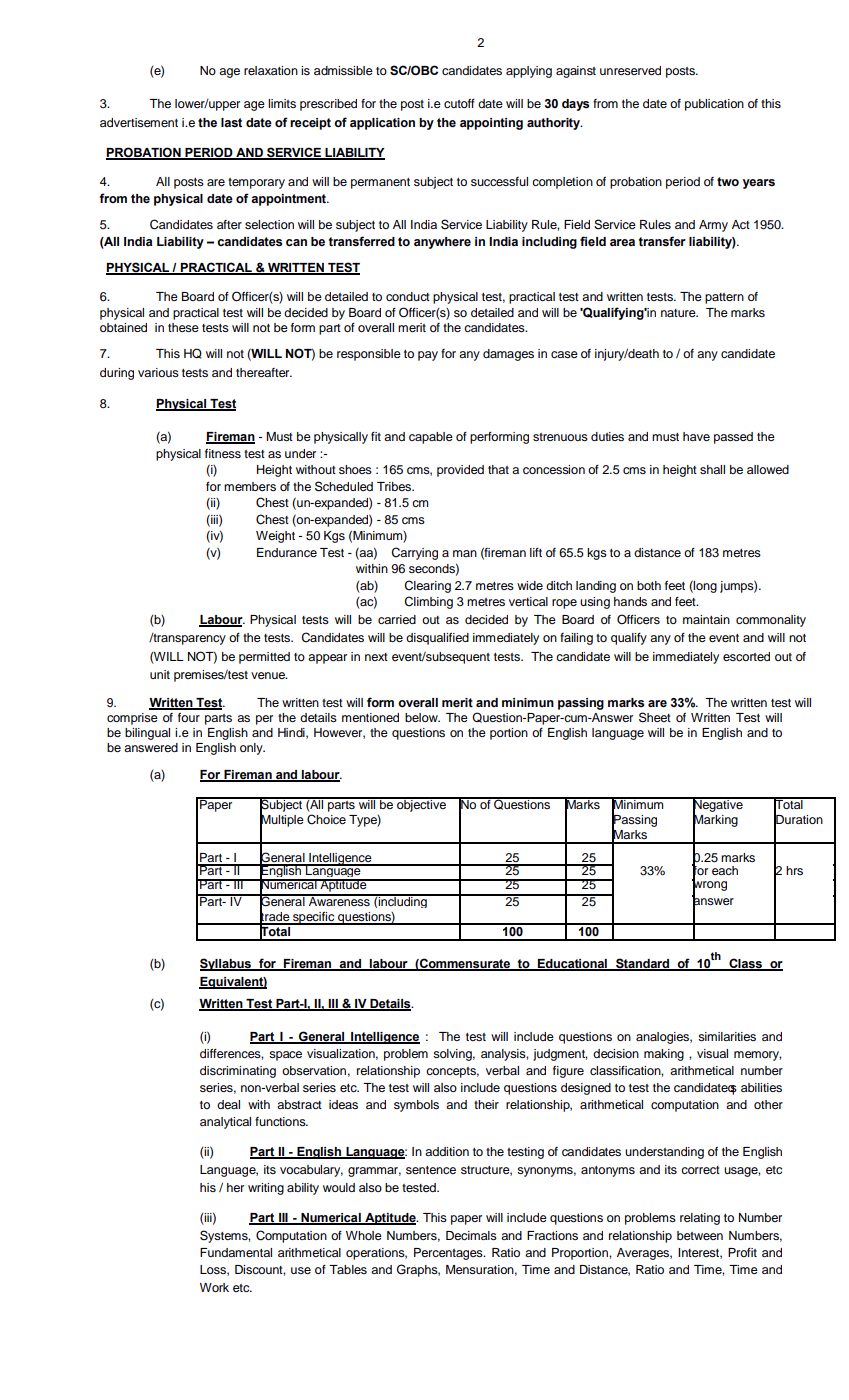  I want to click on last, so click(231, 123).
